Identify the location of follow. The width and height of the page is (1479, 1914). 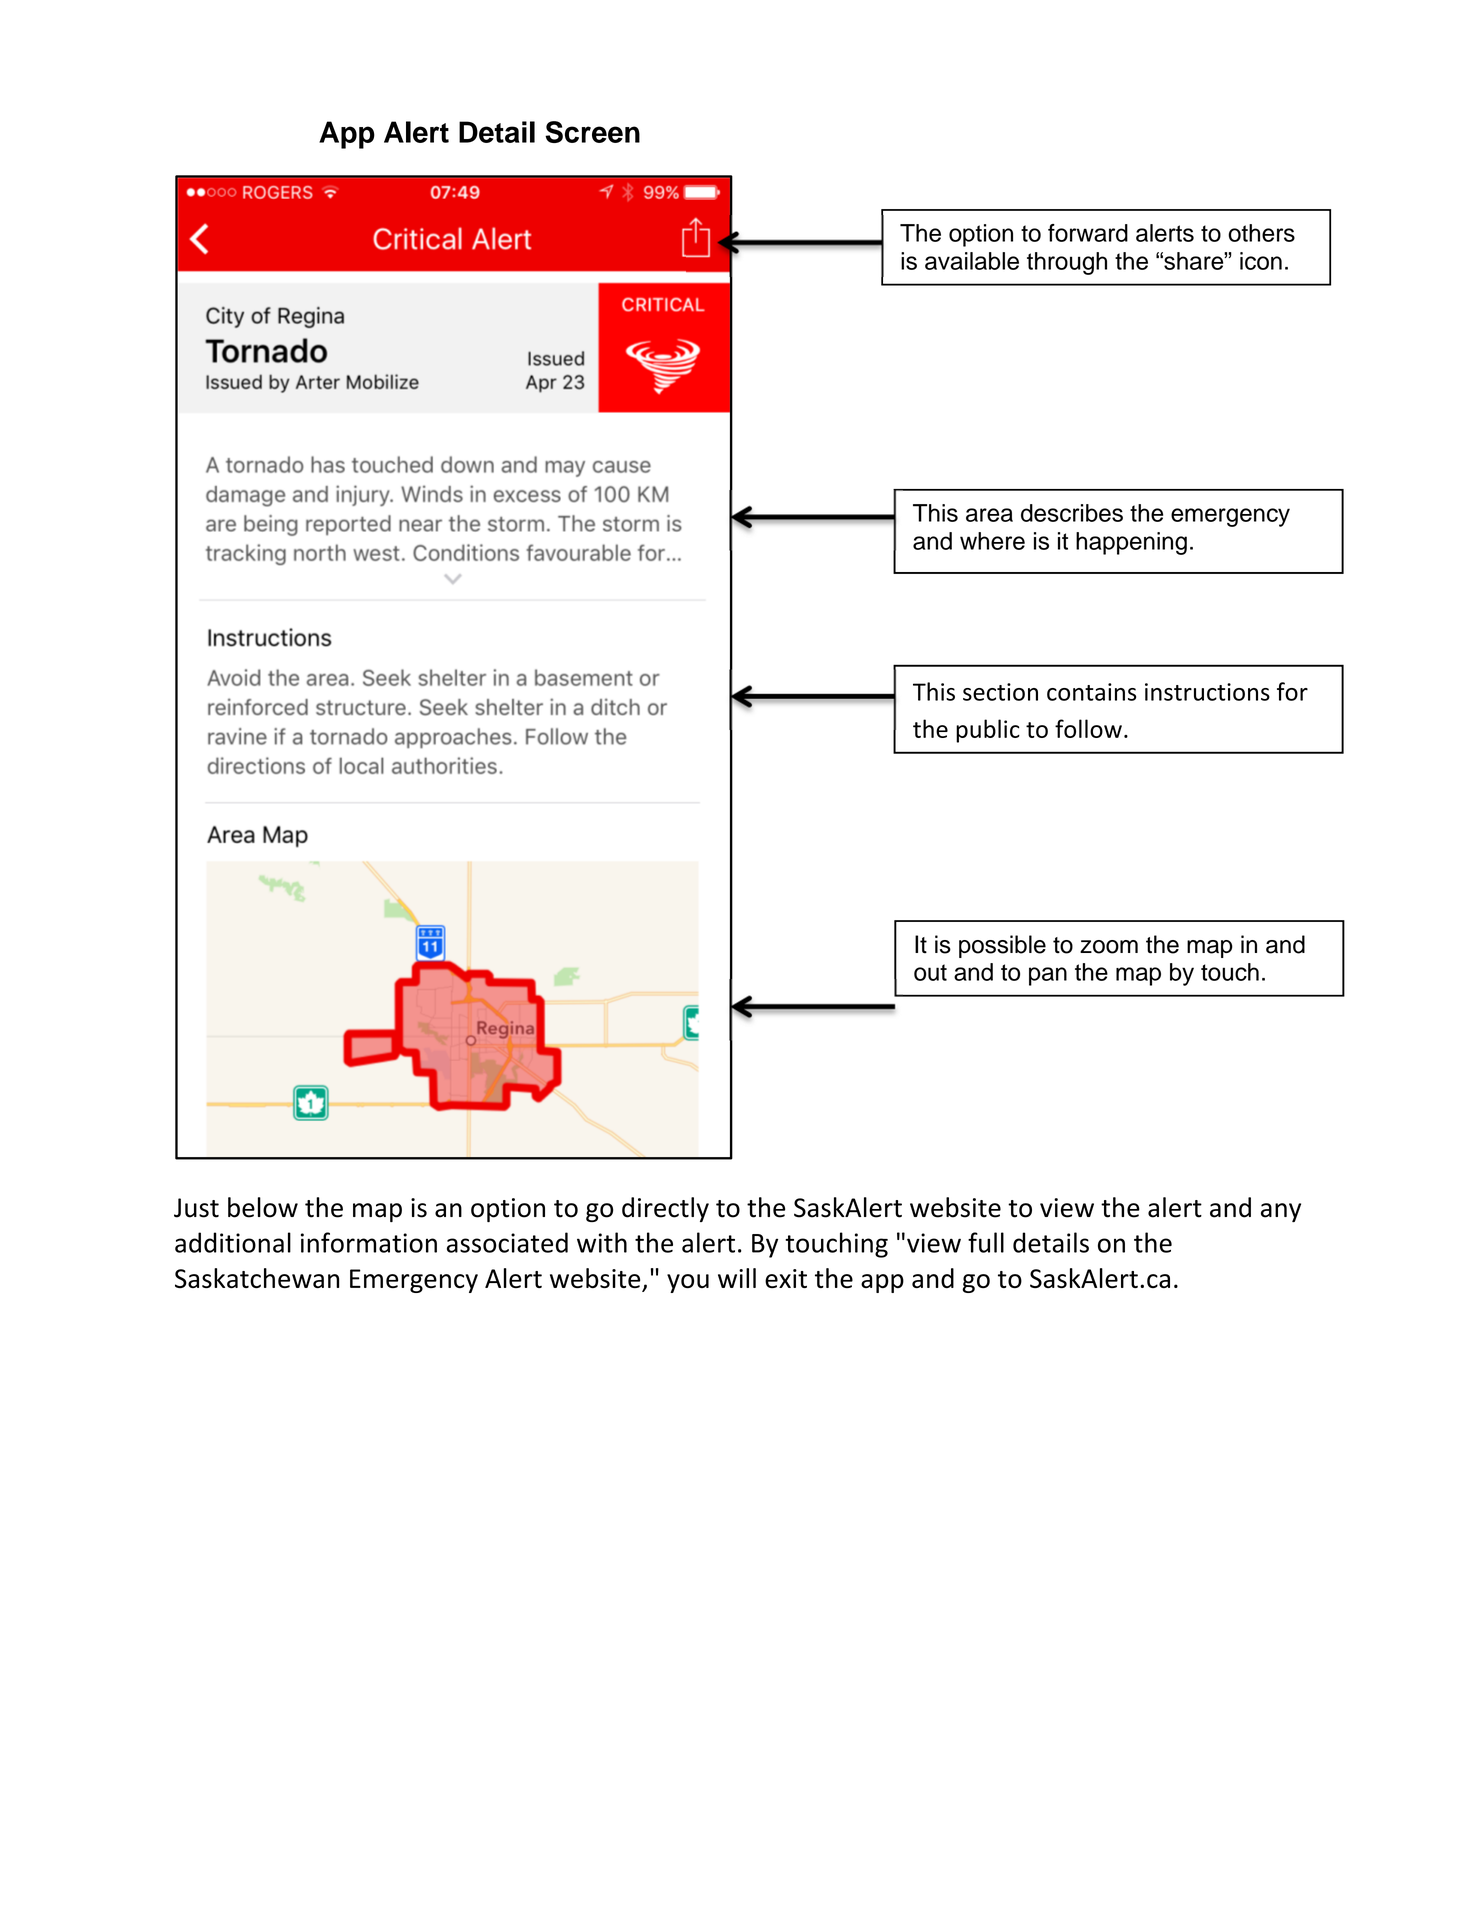
(1088, 728).
